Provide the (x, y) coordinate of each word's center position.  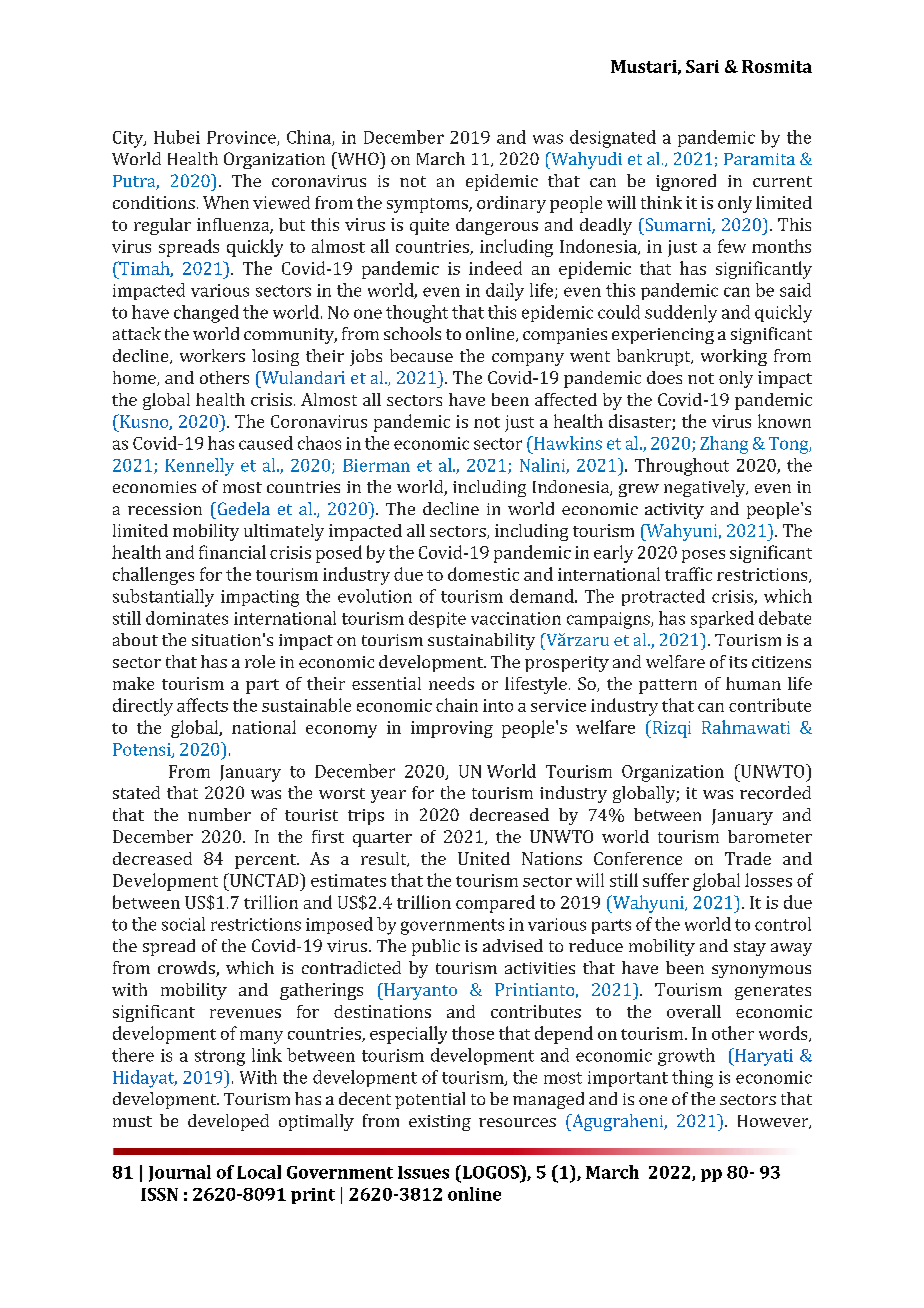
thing (692, 1079)
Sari (702, 66)
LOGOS (490, 1172)
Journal (180, 1173)
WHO (358, 158)
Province (242, 138)
